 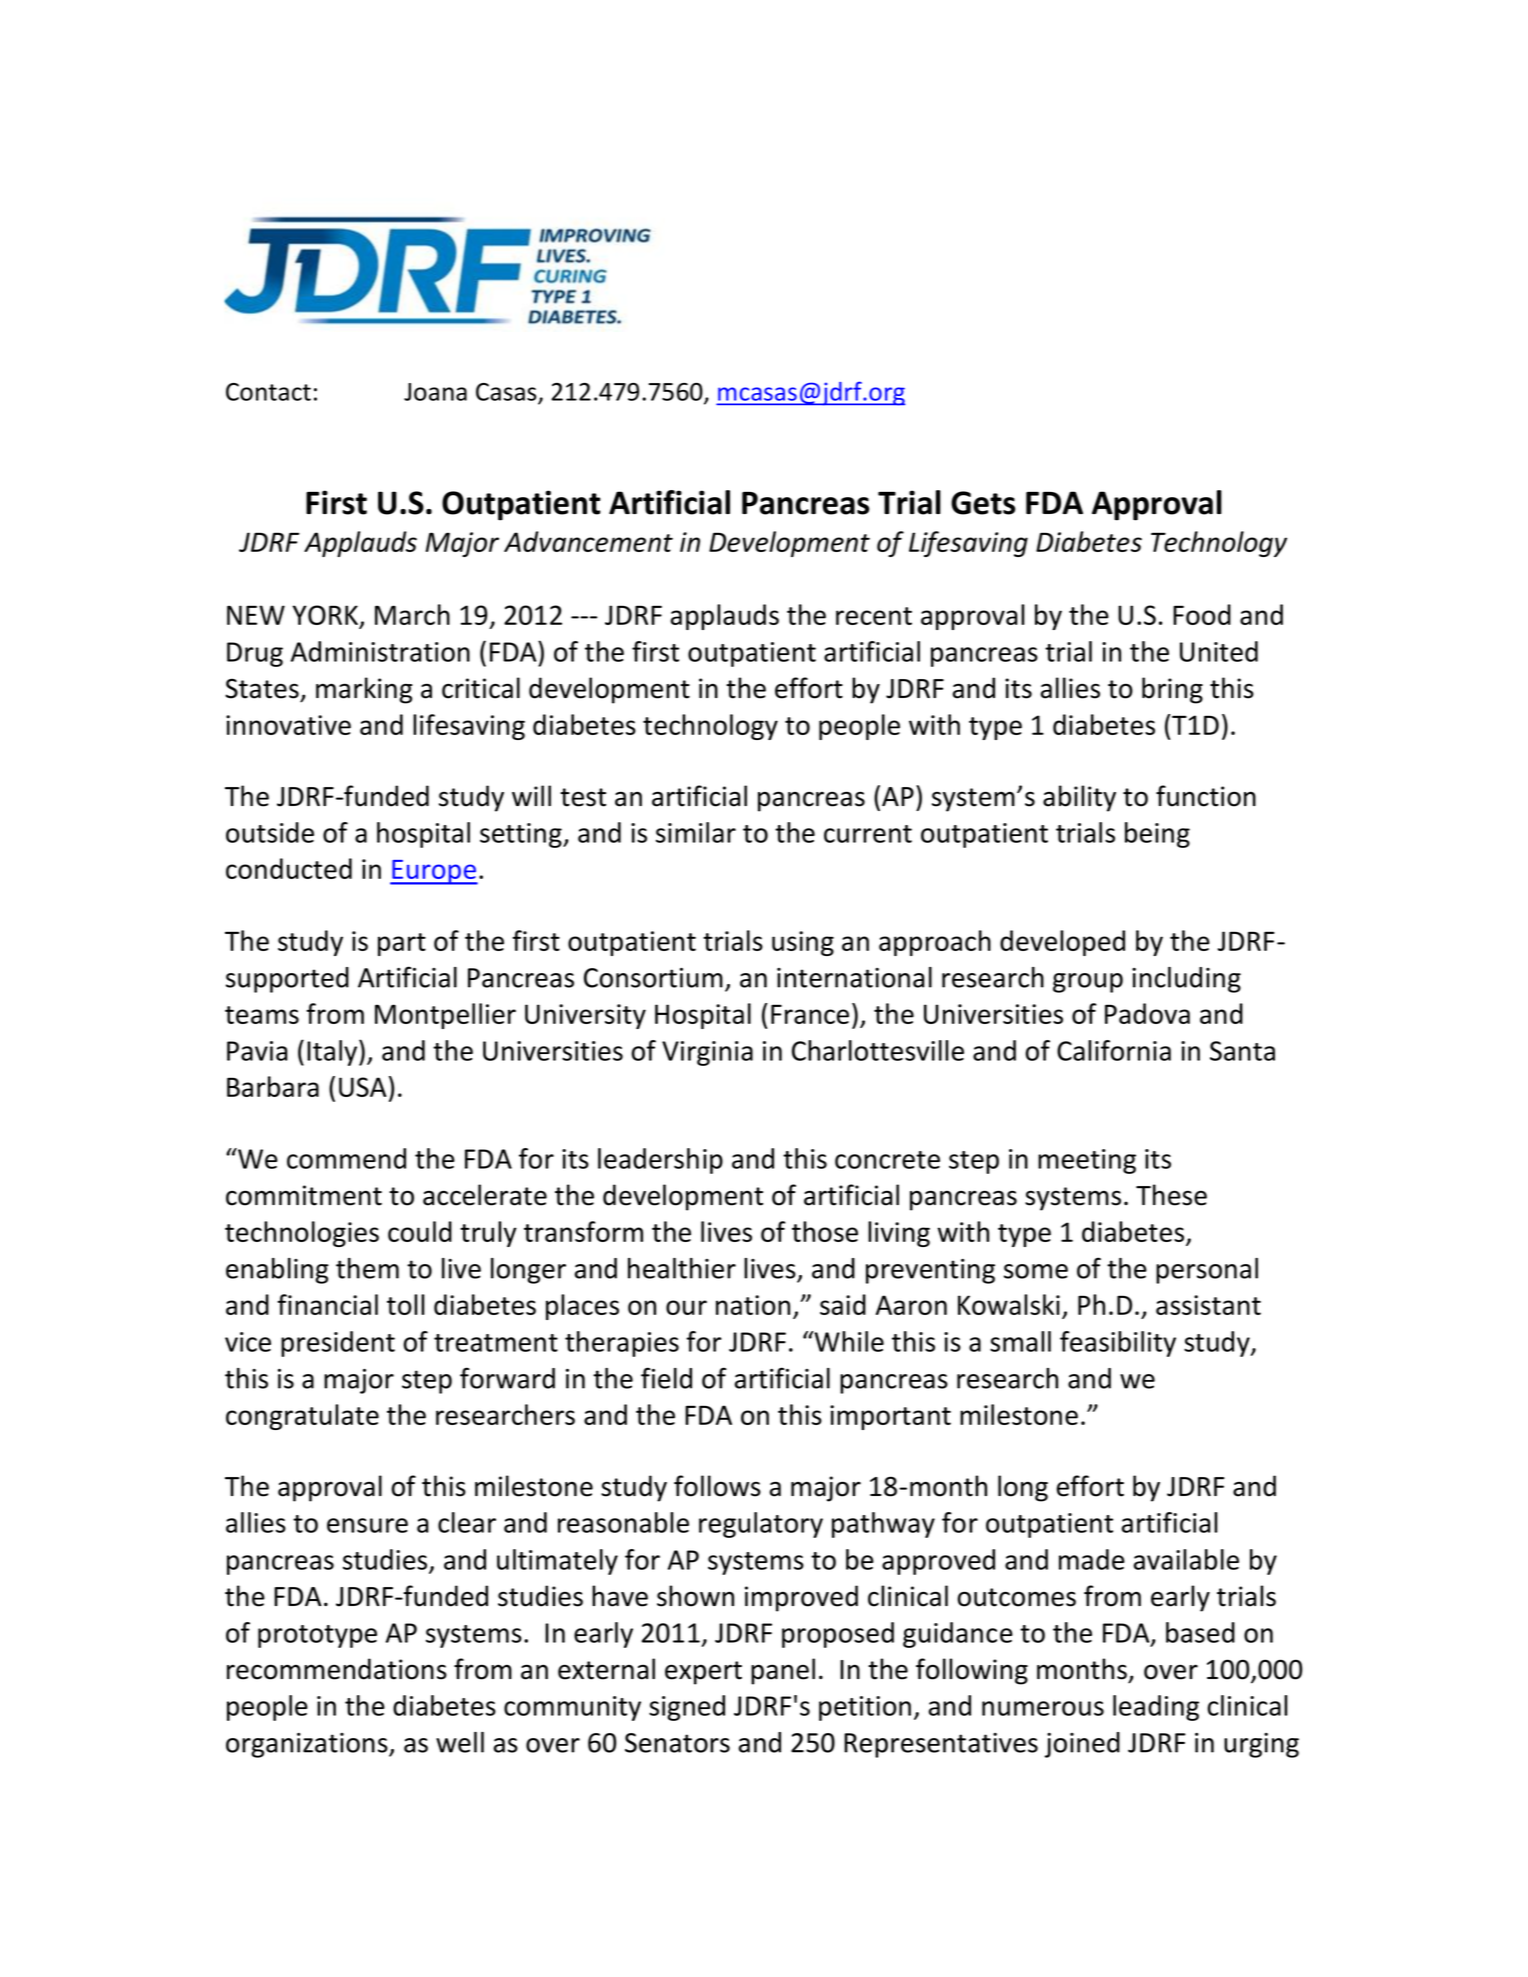 What do you see at coordinates (302, 1417) in the screenshot?
I see `congratulate` at bounding box center [302, 1417].
